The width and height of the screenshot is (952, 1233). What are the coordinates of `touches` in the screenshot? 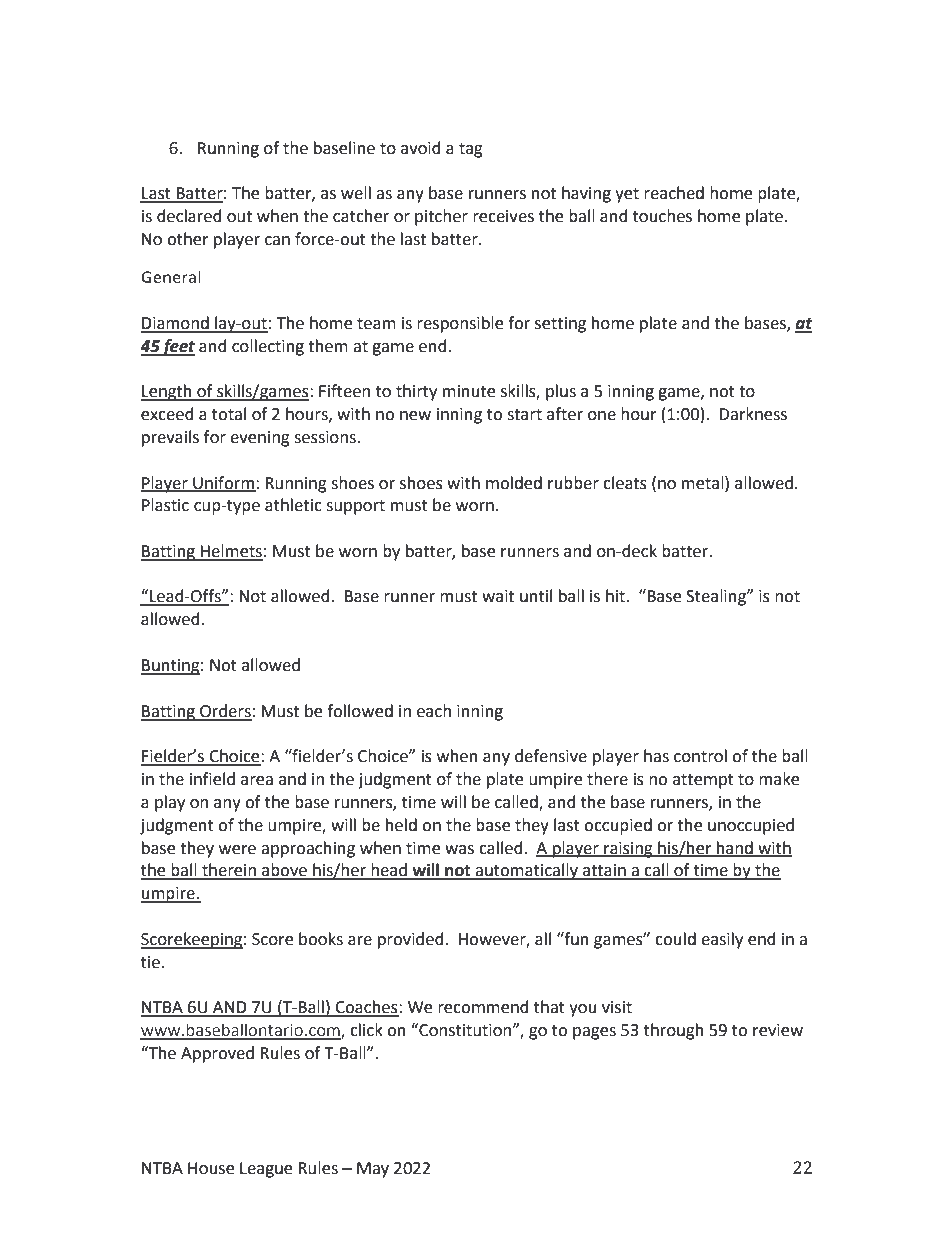 It's located at (662, 216).
